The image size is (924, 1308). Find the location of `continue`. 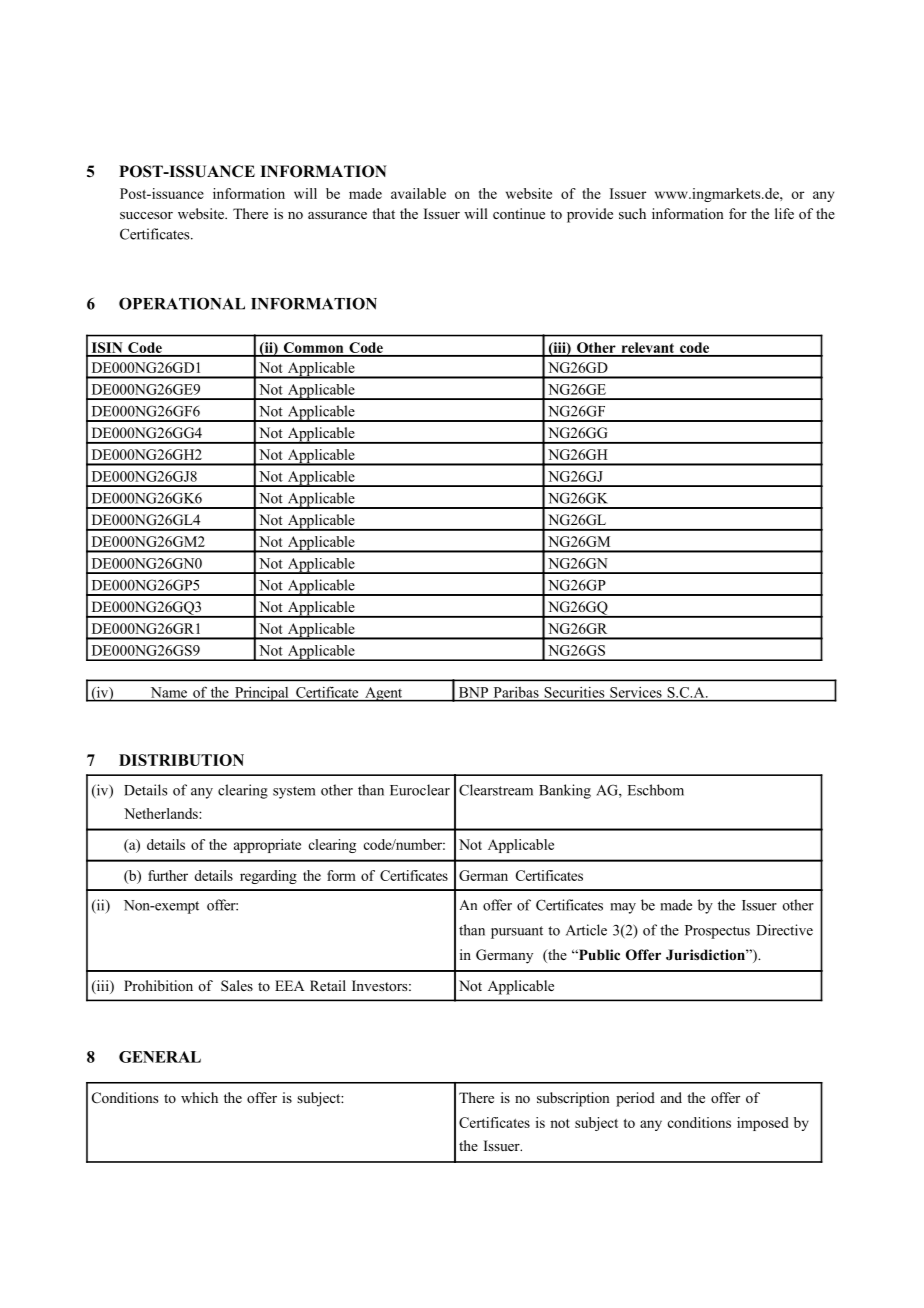

continue is located at coordinates (519, 213).
